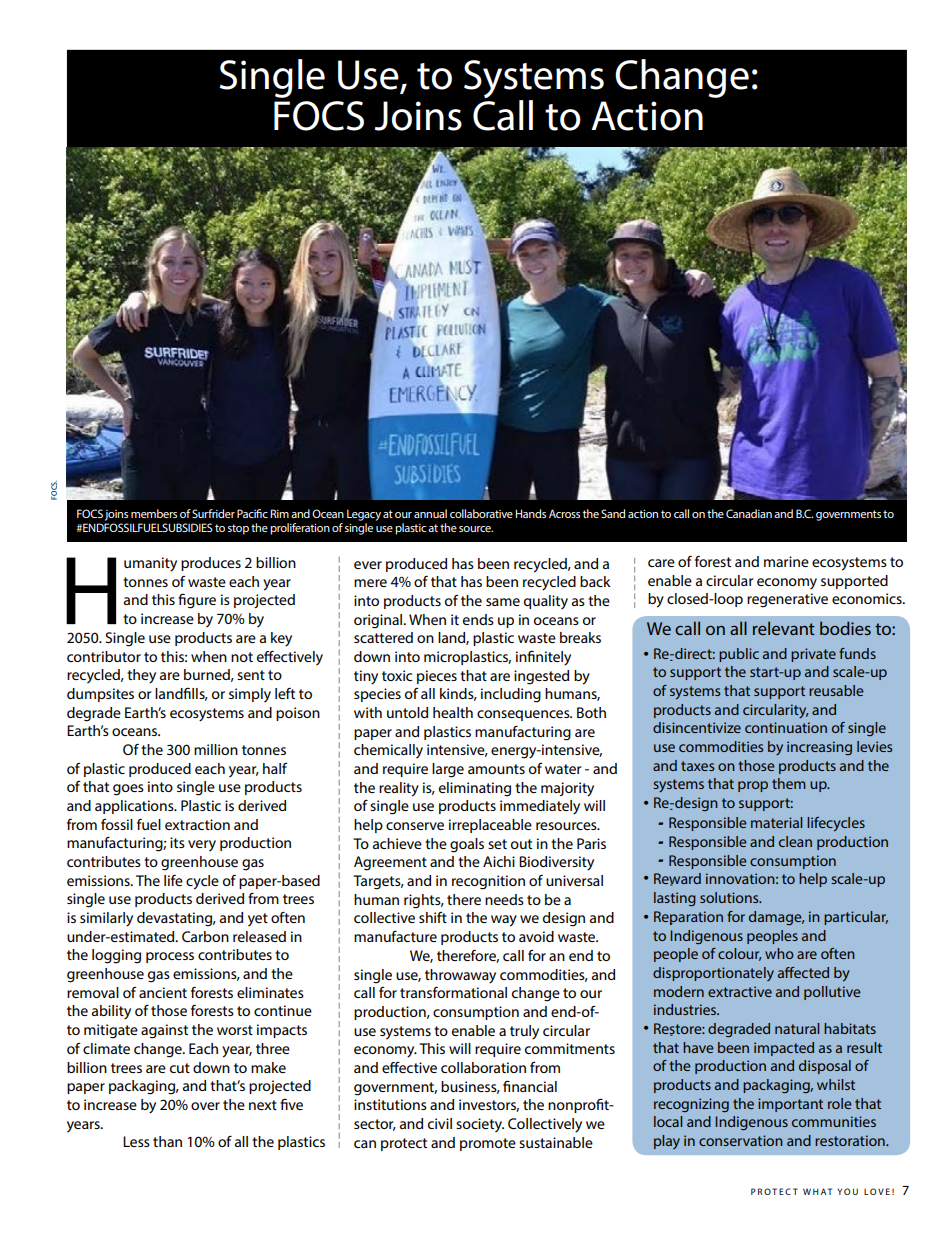  I want to click on shift, so click(433, 917).
